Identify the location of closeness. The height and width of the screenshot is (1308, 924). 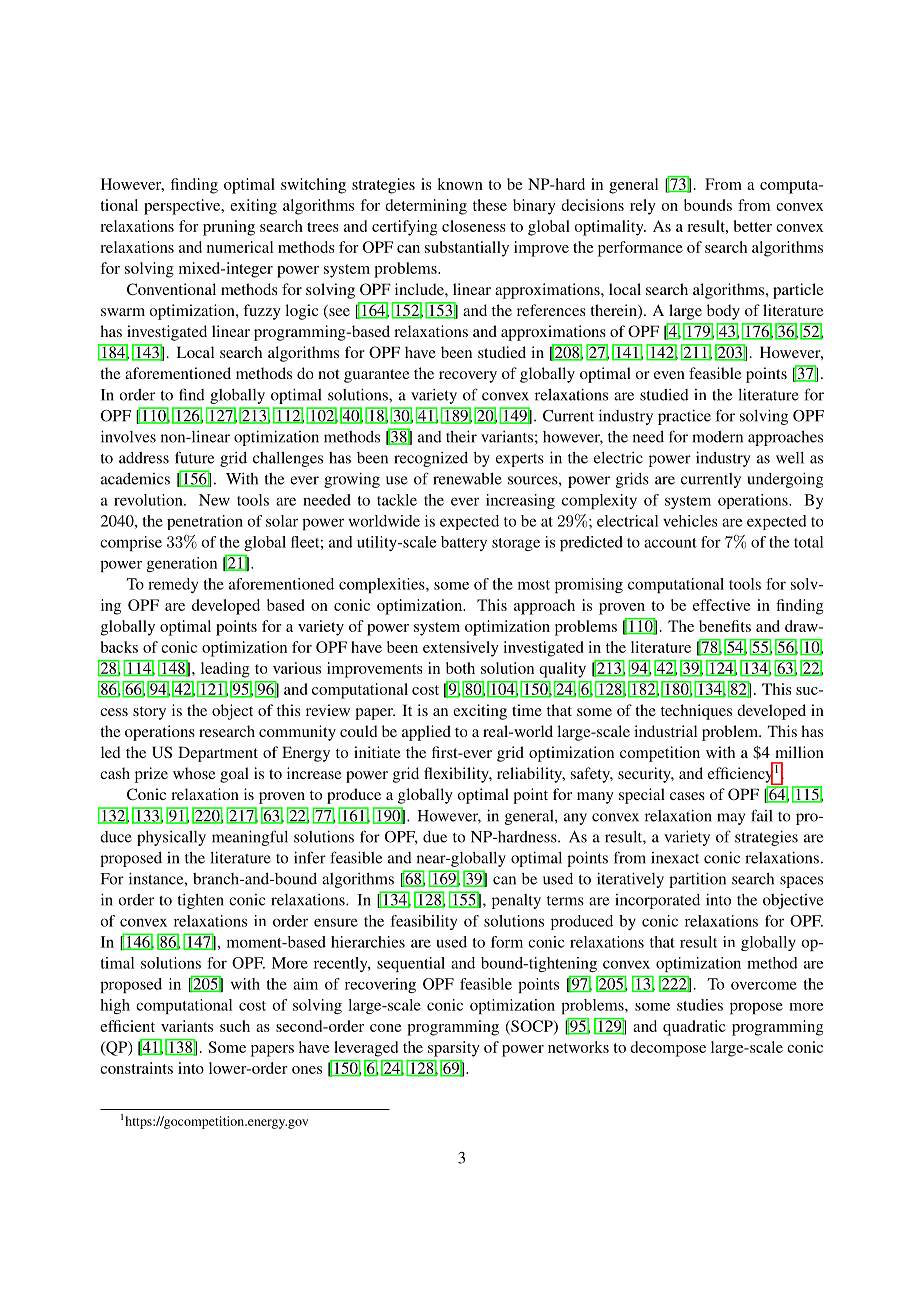
(473, 226).
